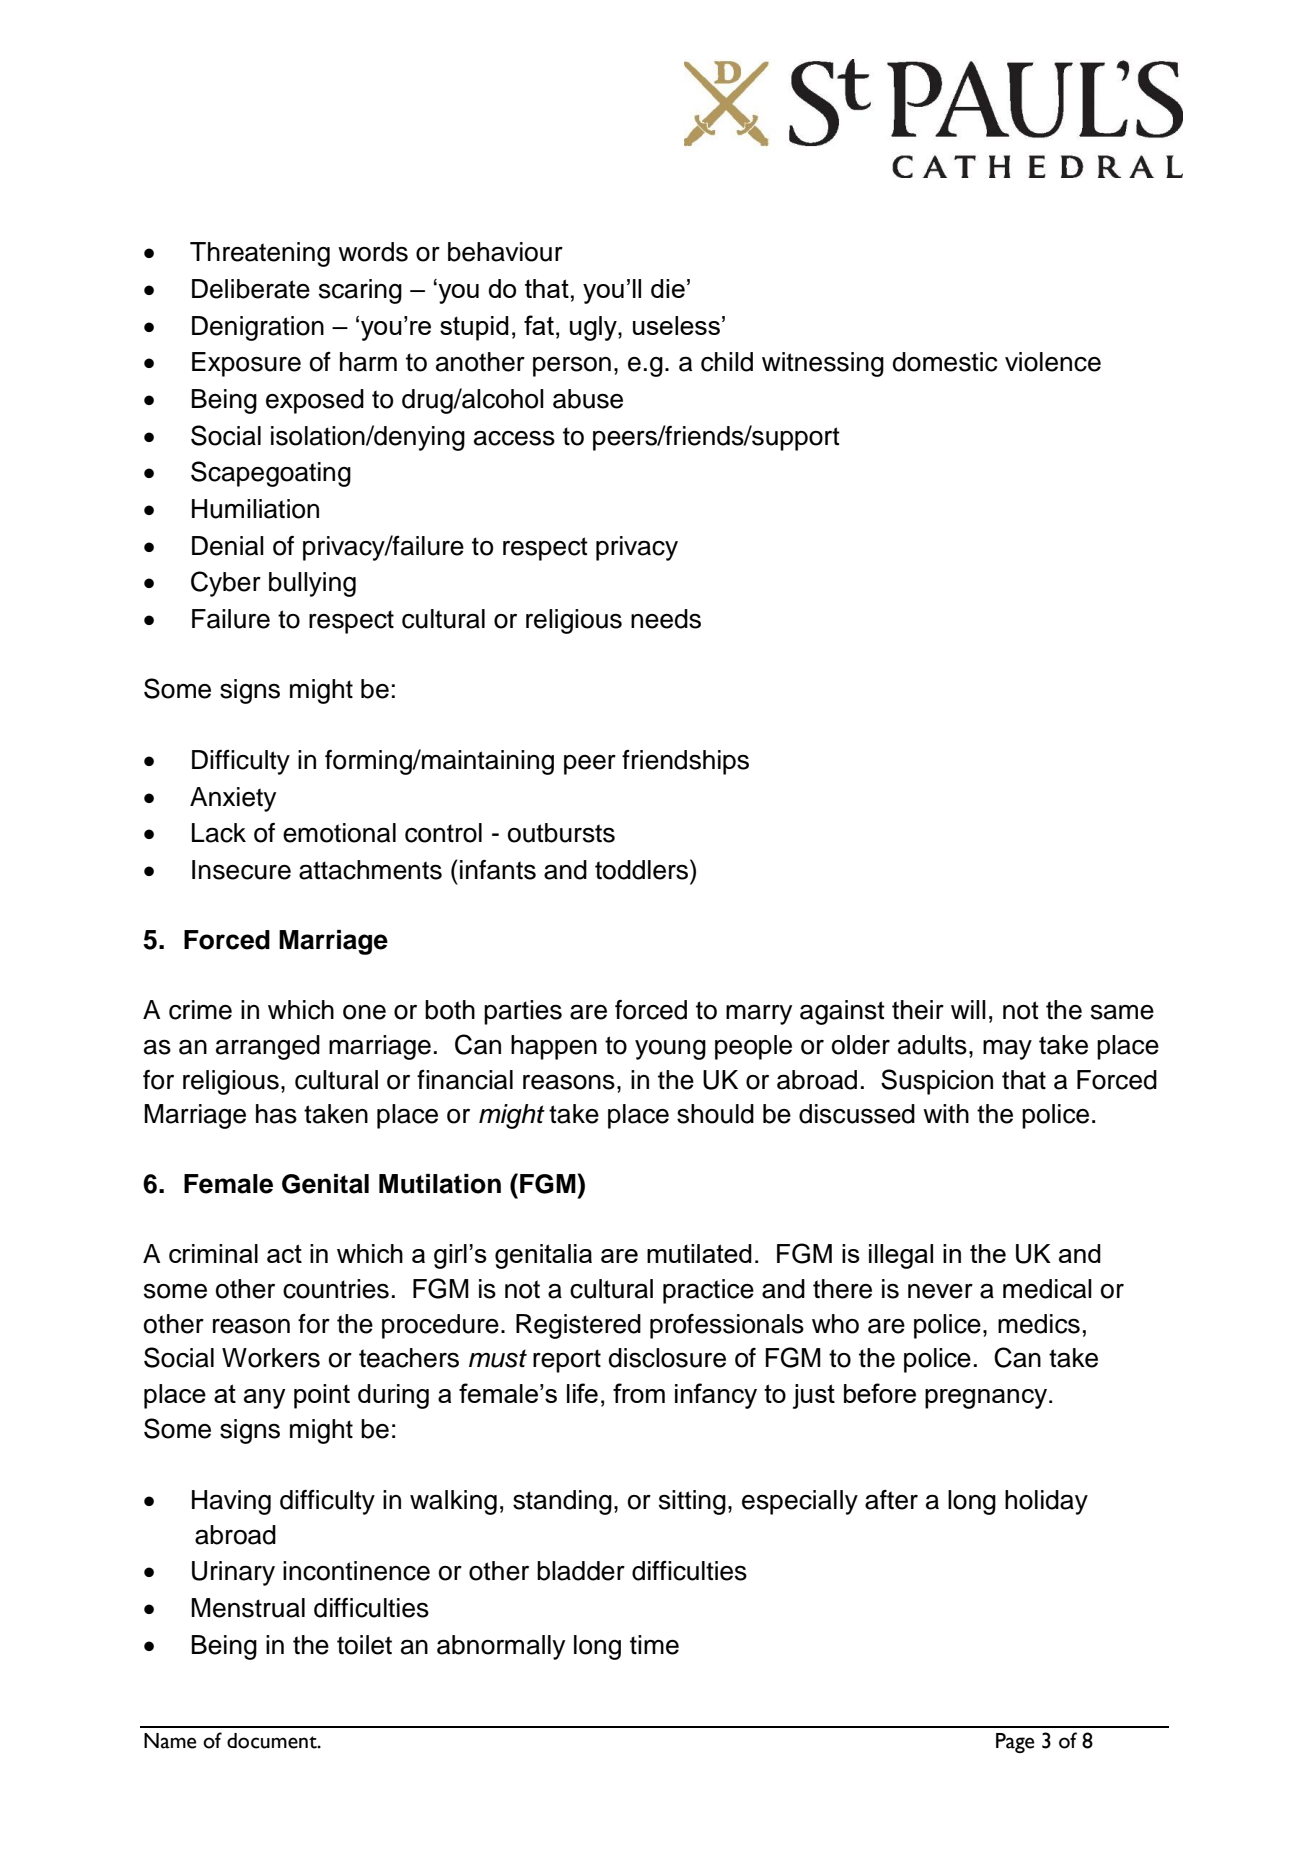 The height and width of the image is (1851, 1308). Describe the element at coordinates (968, 1009) in the image. I see `will` at that location.
